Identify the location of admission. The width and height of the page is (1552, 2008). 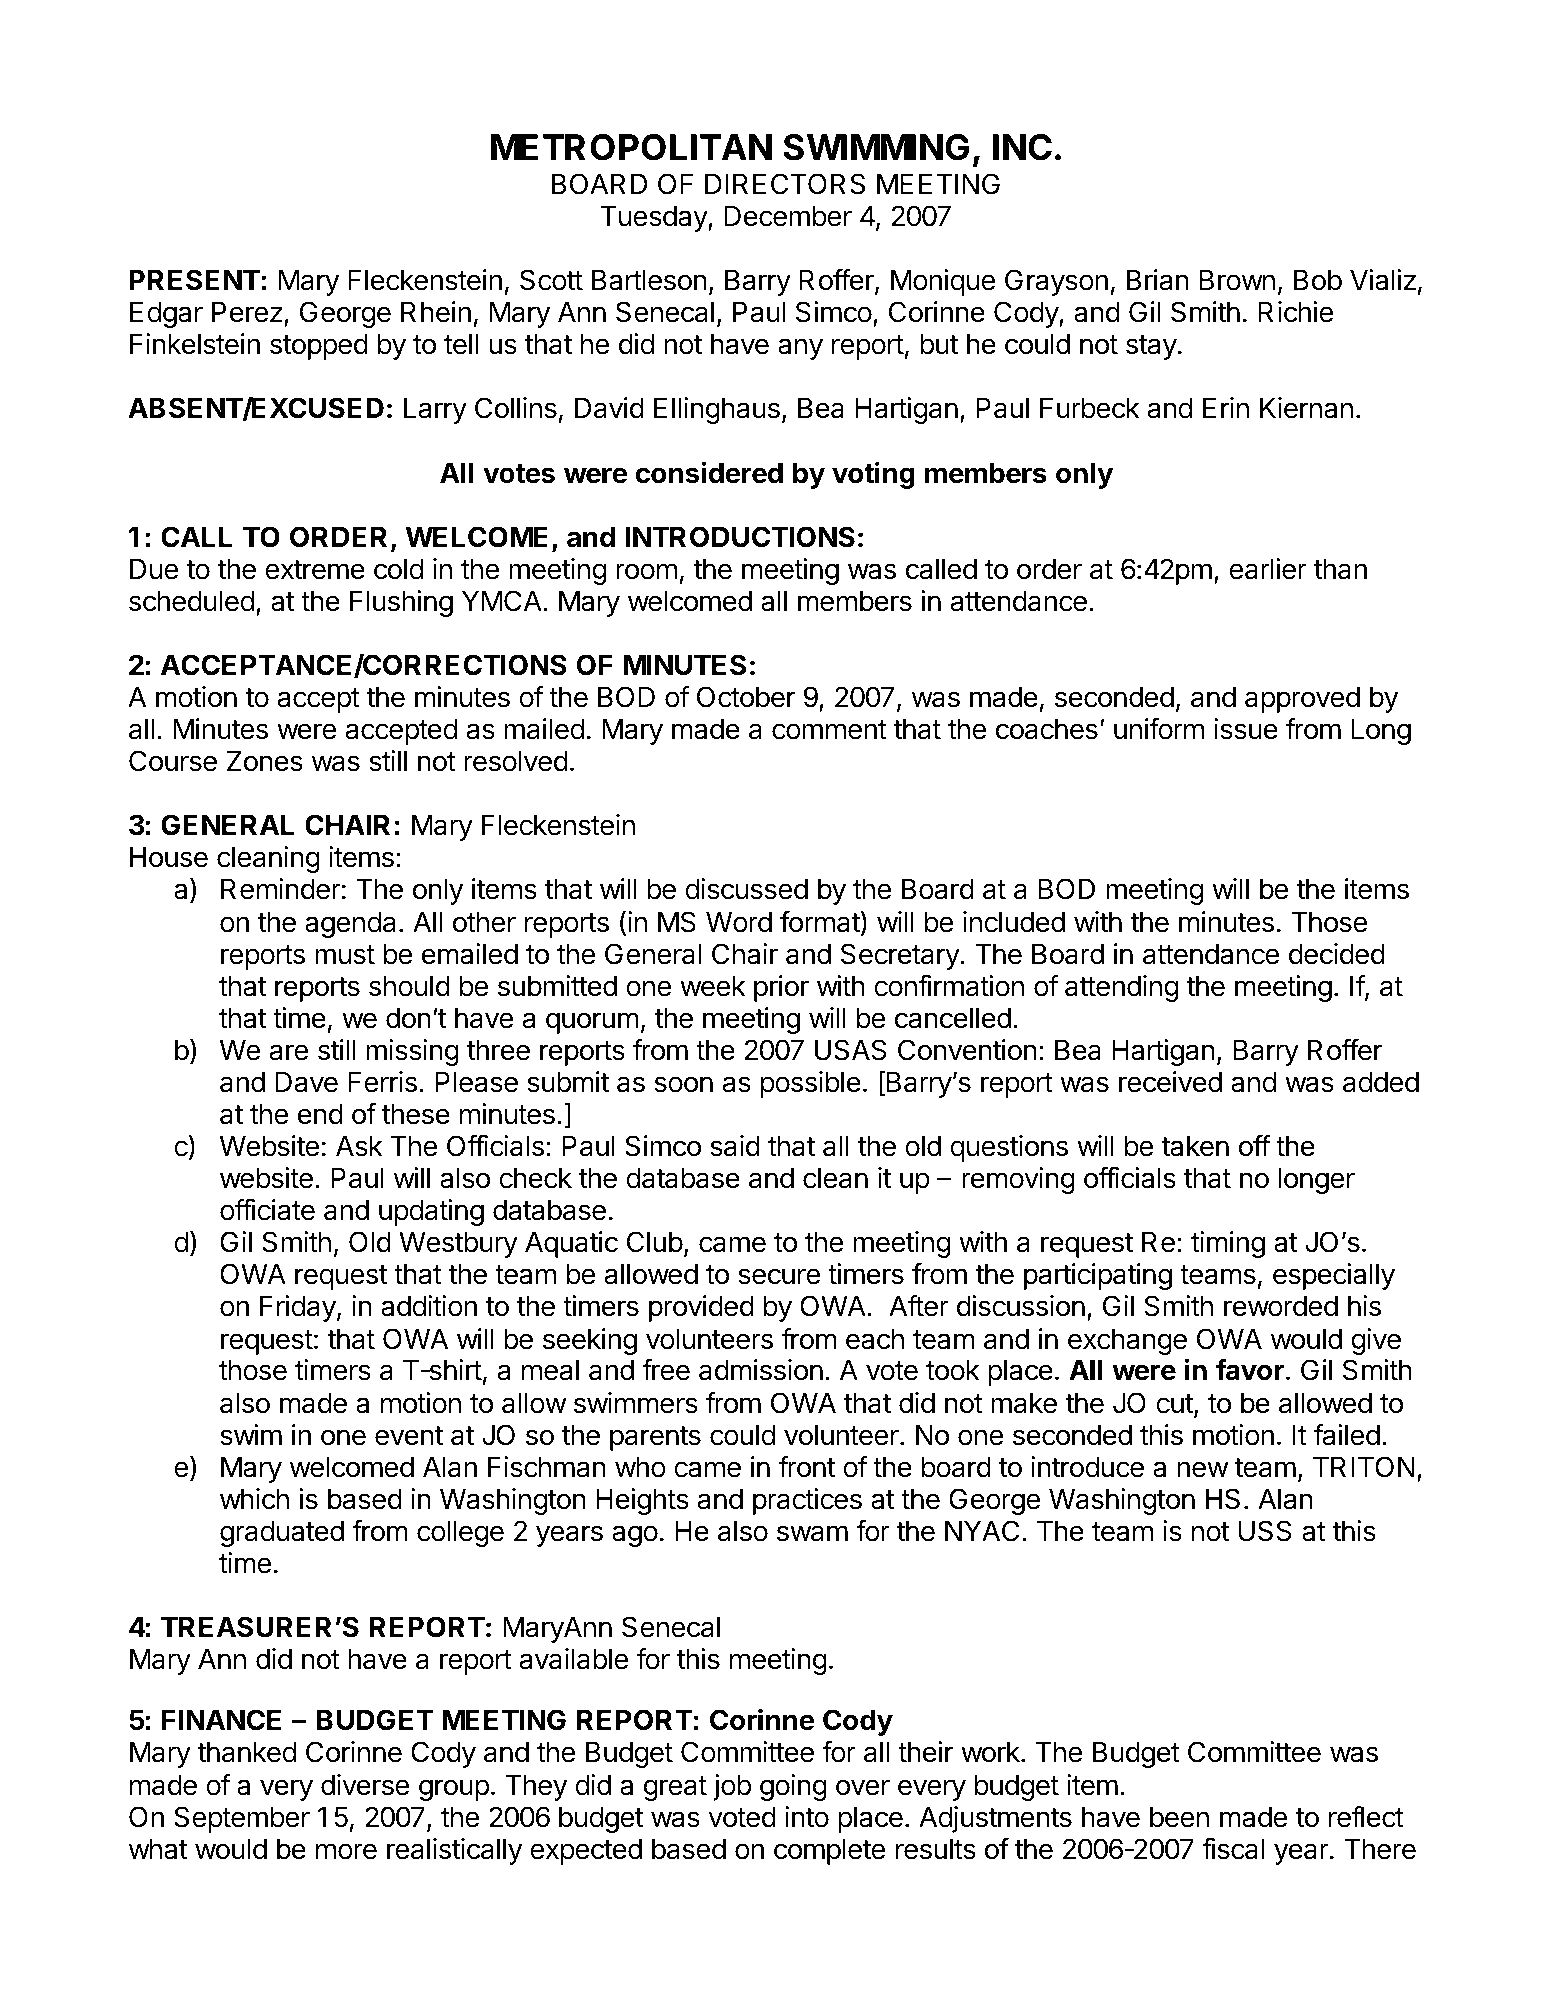
(761, 1370).
